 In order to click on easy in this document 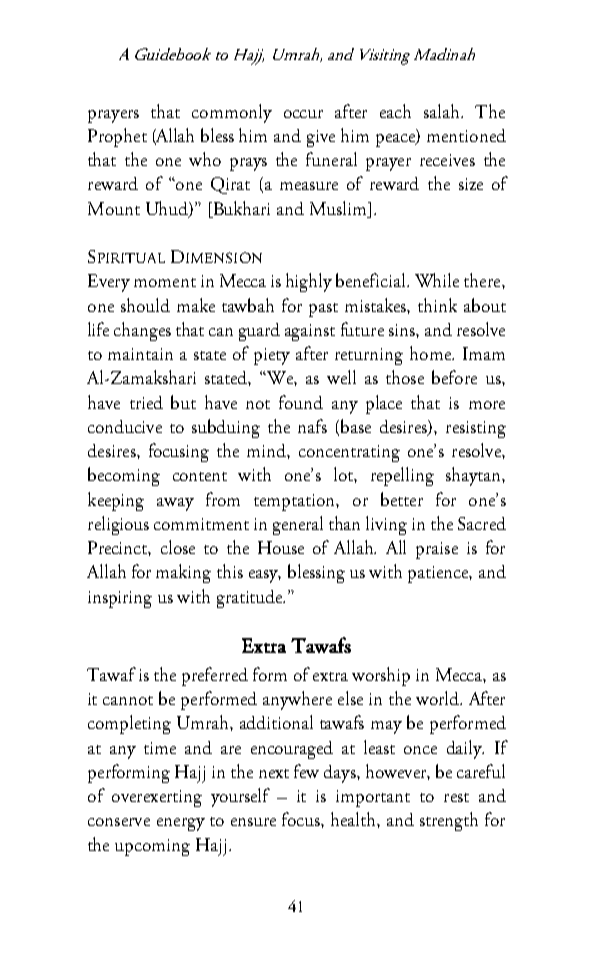, I will do `click(265, 576)`.
